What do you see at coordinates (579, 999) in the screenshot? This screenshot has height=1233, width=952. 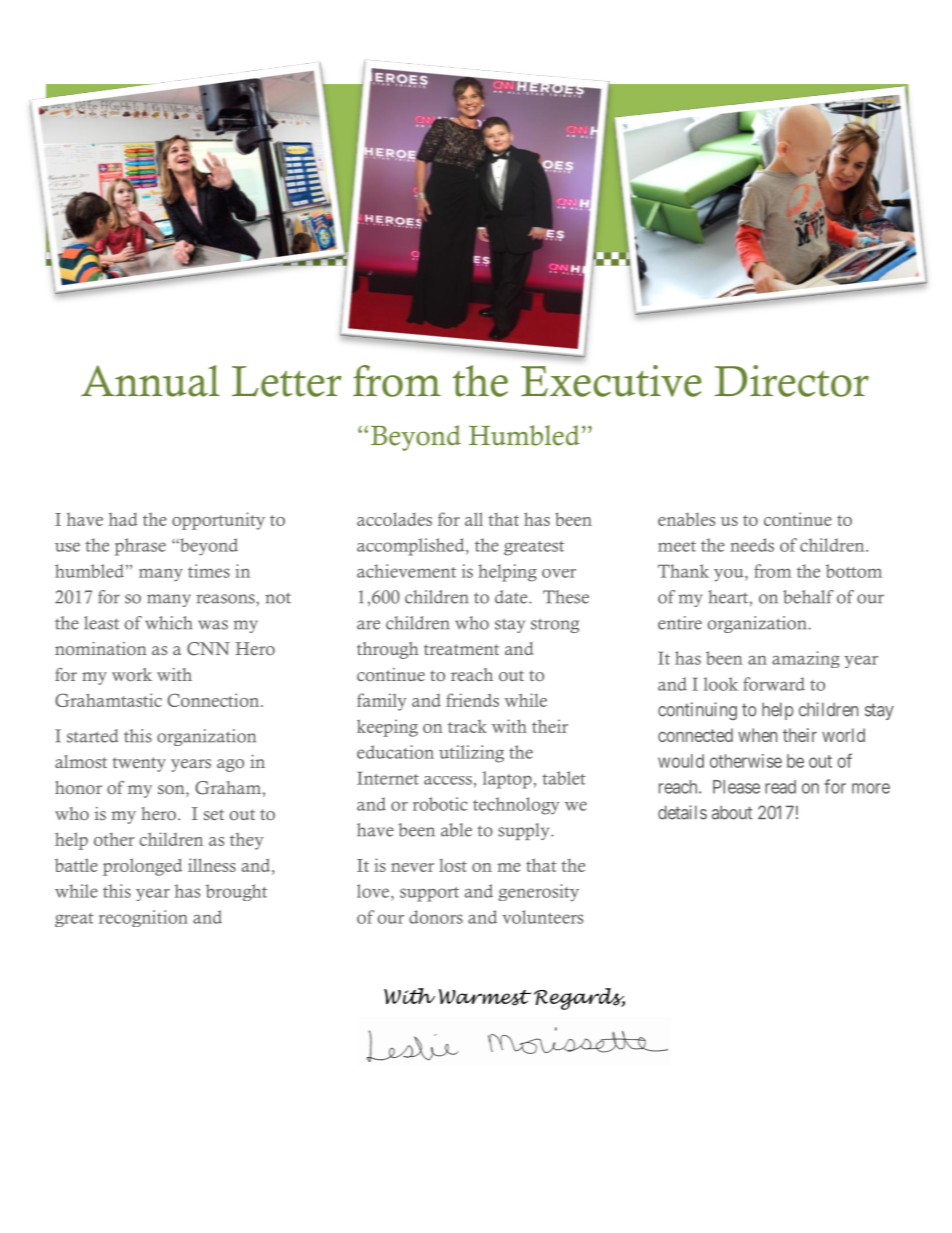 I see `Regards` at bounding box center [579, 999].
